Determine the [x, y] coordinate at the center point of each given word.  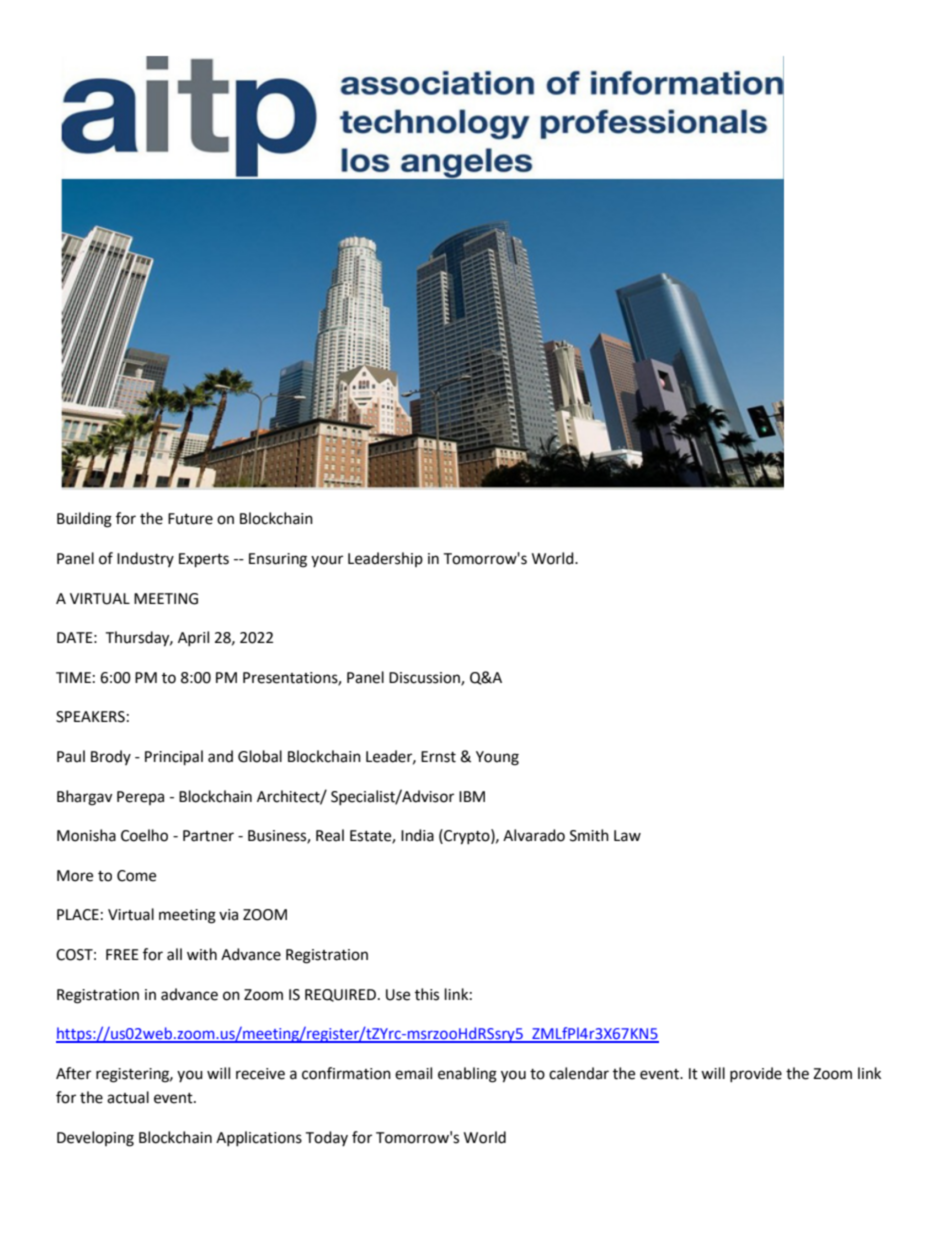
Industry [145, 559]
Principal [174, 758]
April [193, 638]
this [427, 994]
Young [497, 758]
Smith [589, 835]
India [417, 835]
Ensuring [278, 560]
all [174, 954]
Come [136, 876]
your [327, 561]
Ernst [438, 757]
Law [627, 836]
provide [756, 1074]
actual [128, 1097]
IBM [472, 796]
